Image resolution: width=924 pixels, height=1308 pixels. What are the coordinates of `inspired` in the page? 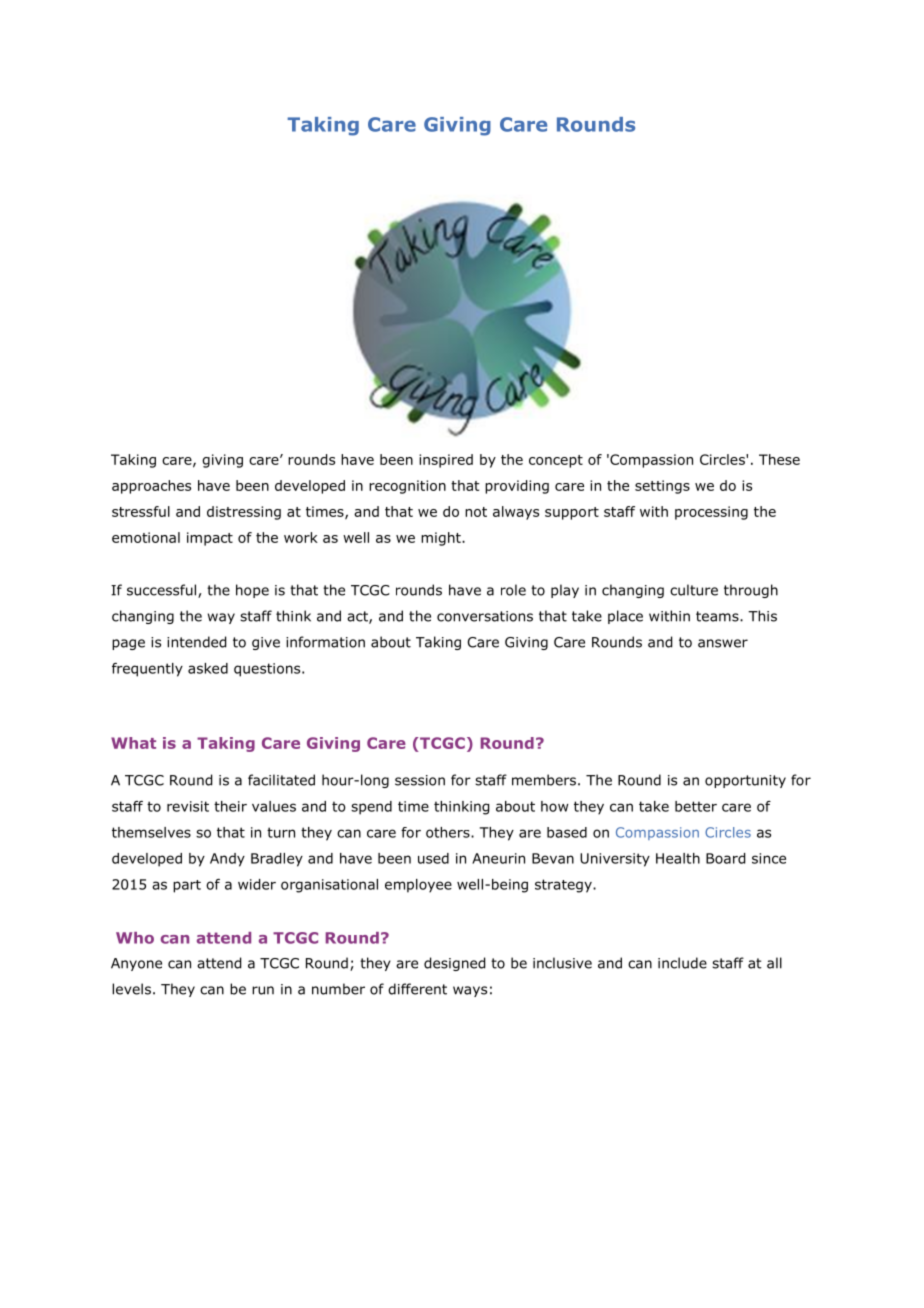 It's located at (446, 461).
